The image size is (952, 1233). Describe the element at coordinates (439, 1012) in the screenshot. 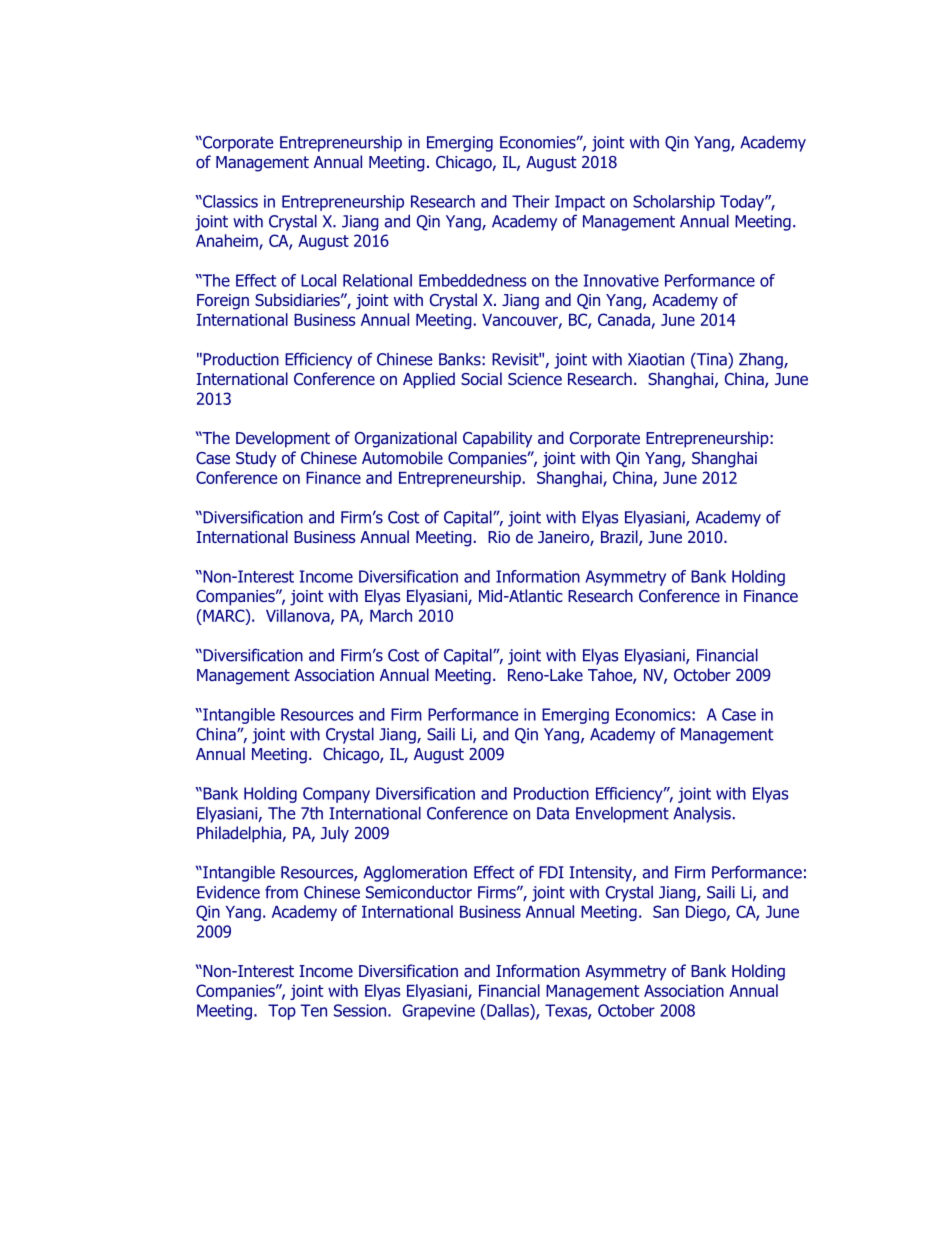

I see `Grapevine` at that location.
